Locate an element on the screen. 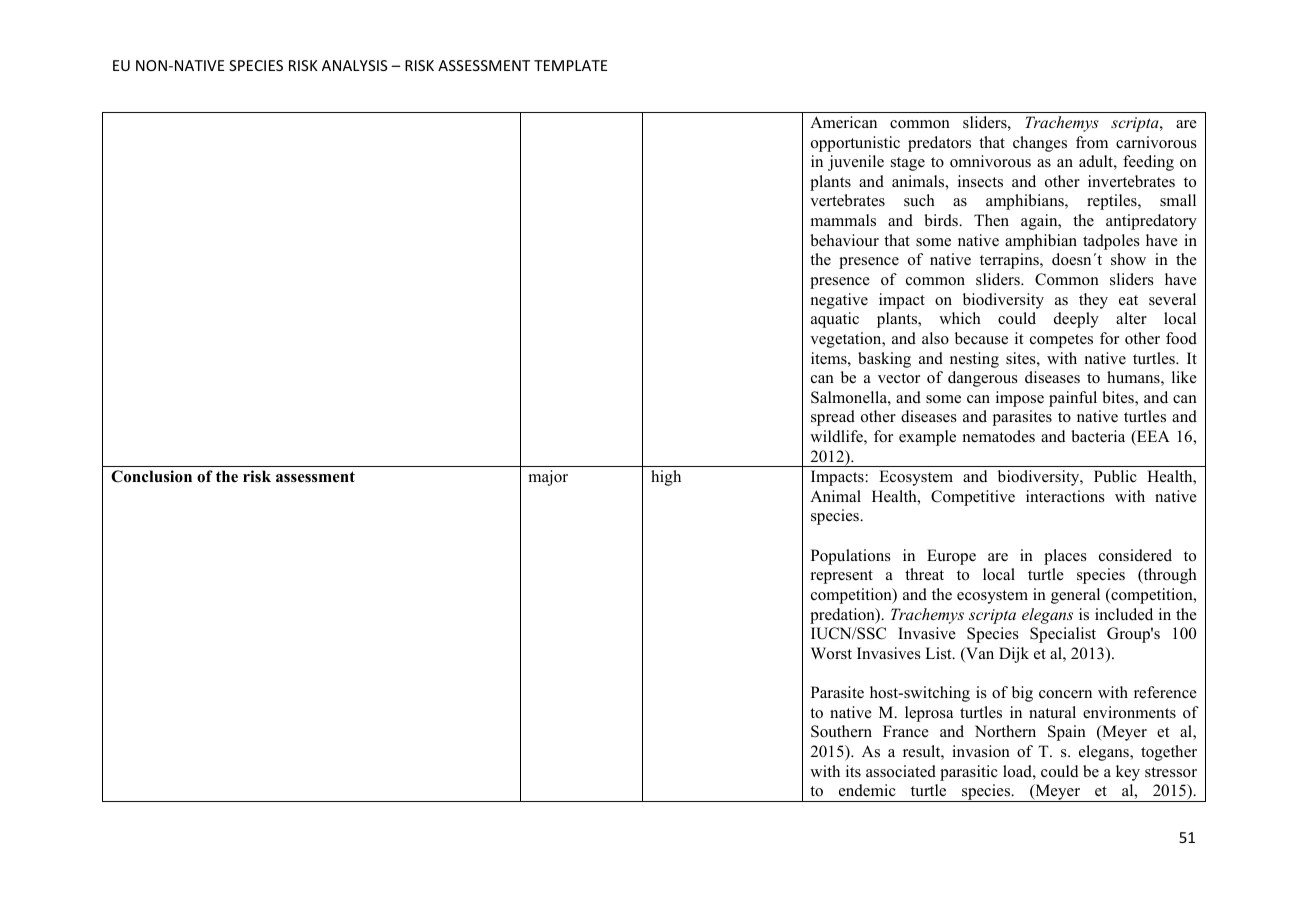  Conclusion is located at coordinates (151, 476).
